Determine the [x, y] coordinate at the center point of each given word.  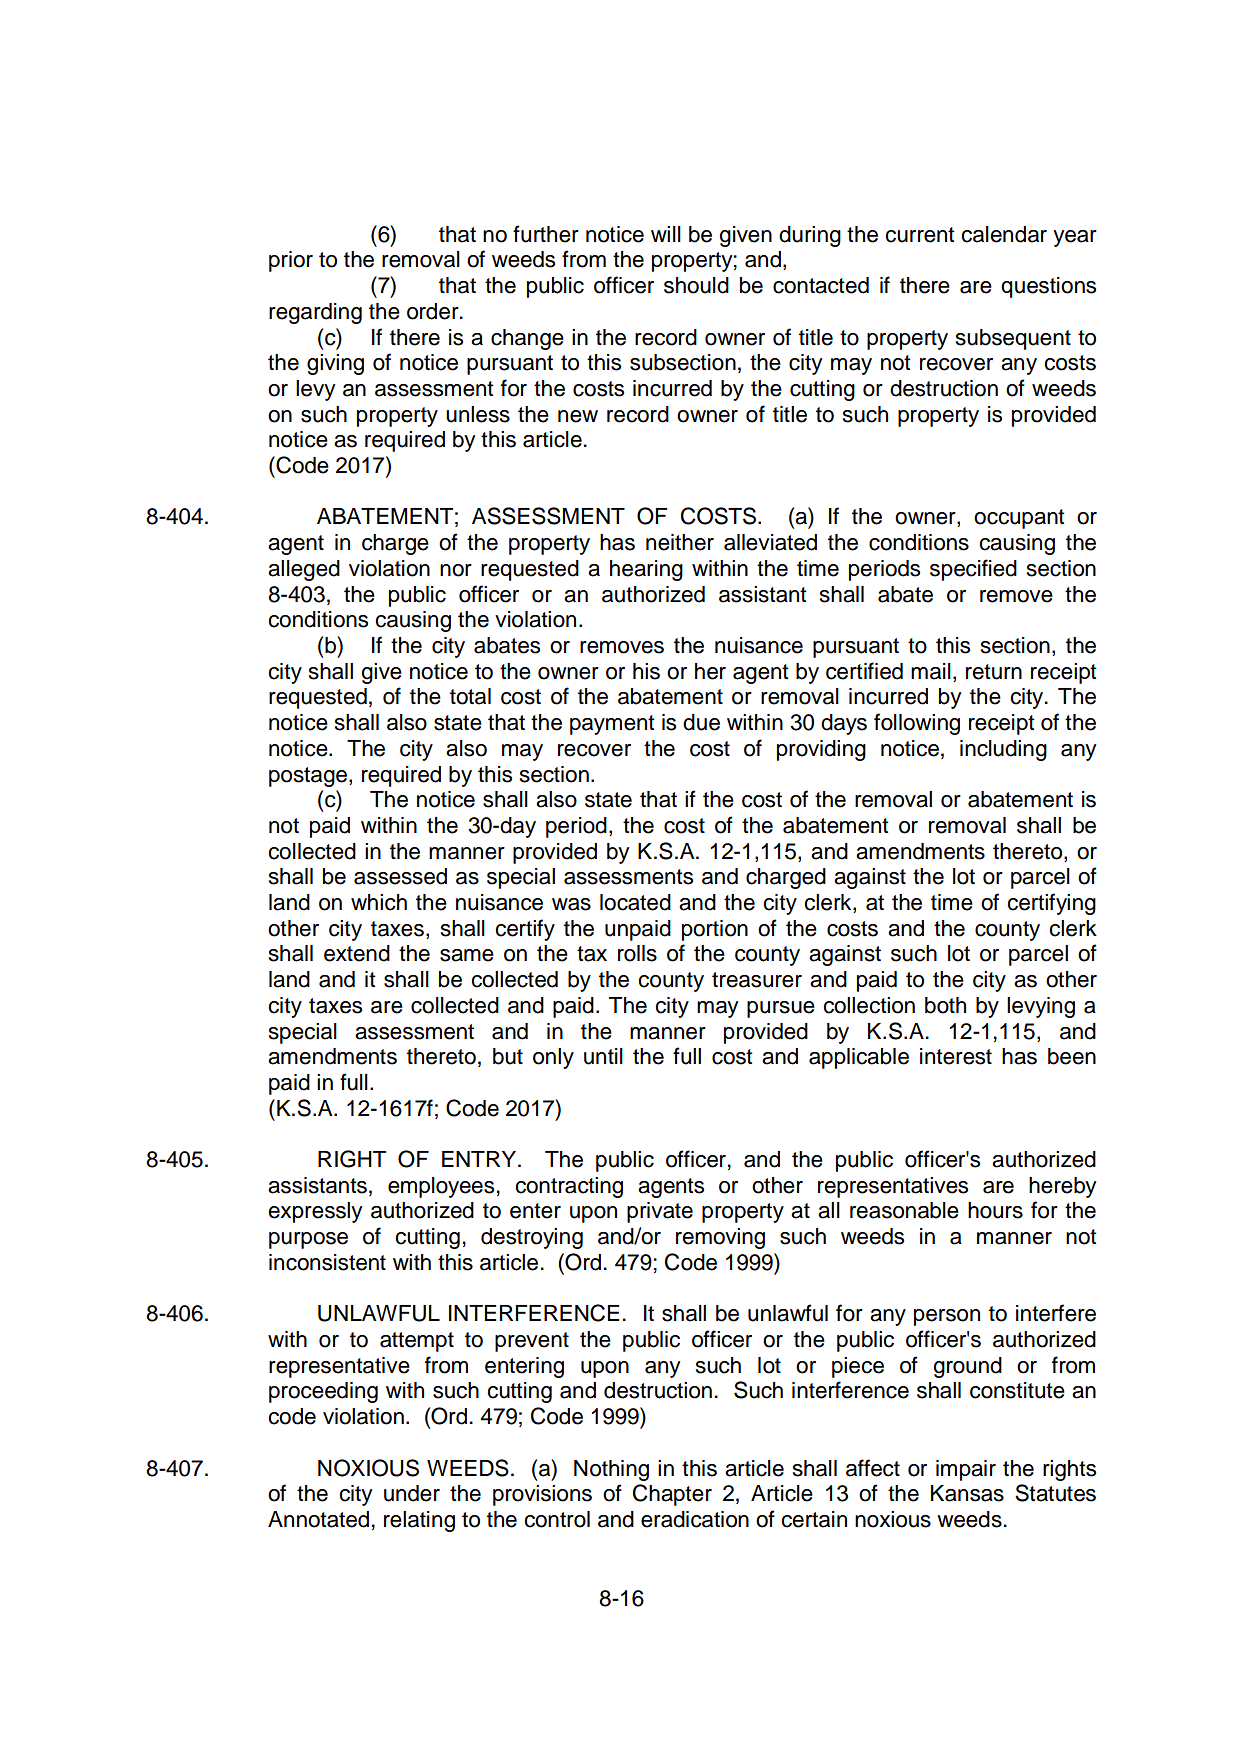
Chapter [672, 1495]
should [696, 285]
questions [1048, 287]
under [412, 1493]
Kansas [967, 1493]
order [434, 311]
